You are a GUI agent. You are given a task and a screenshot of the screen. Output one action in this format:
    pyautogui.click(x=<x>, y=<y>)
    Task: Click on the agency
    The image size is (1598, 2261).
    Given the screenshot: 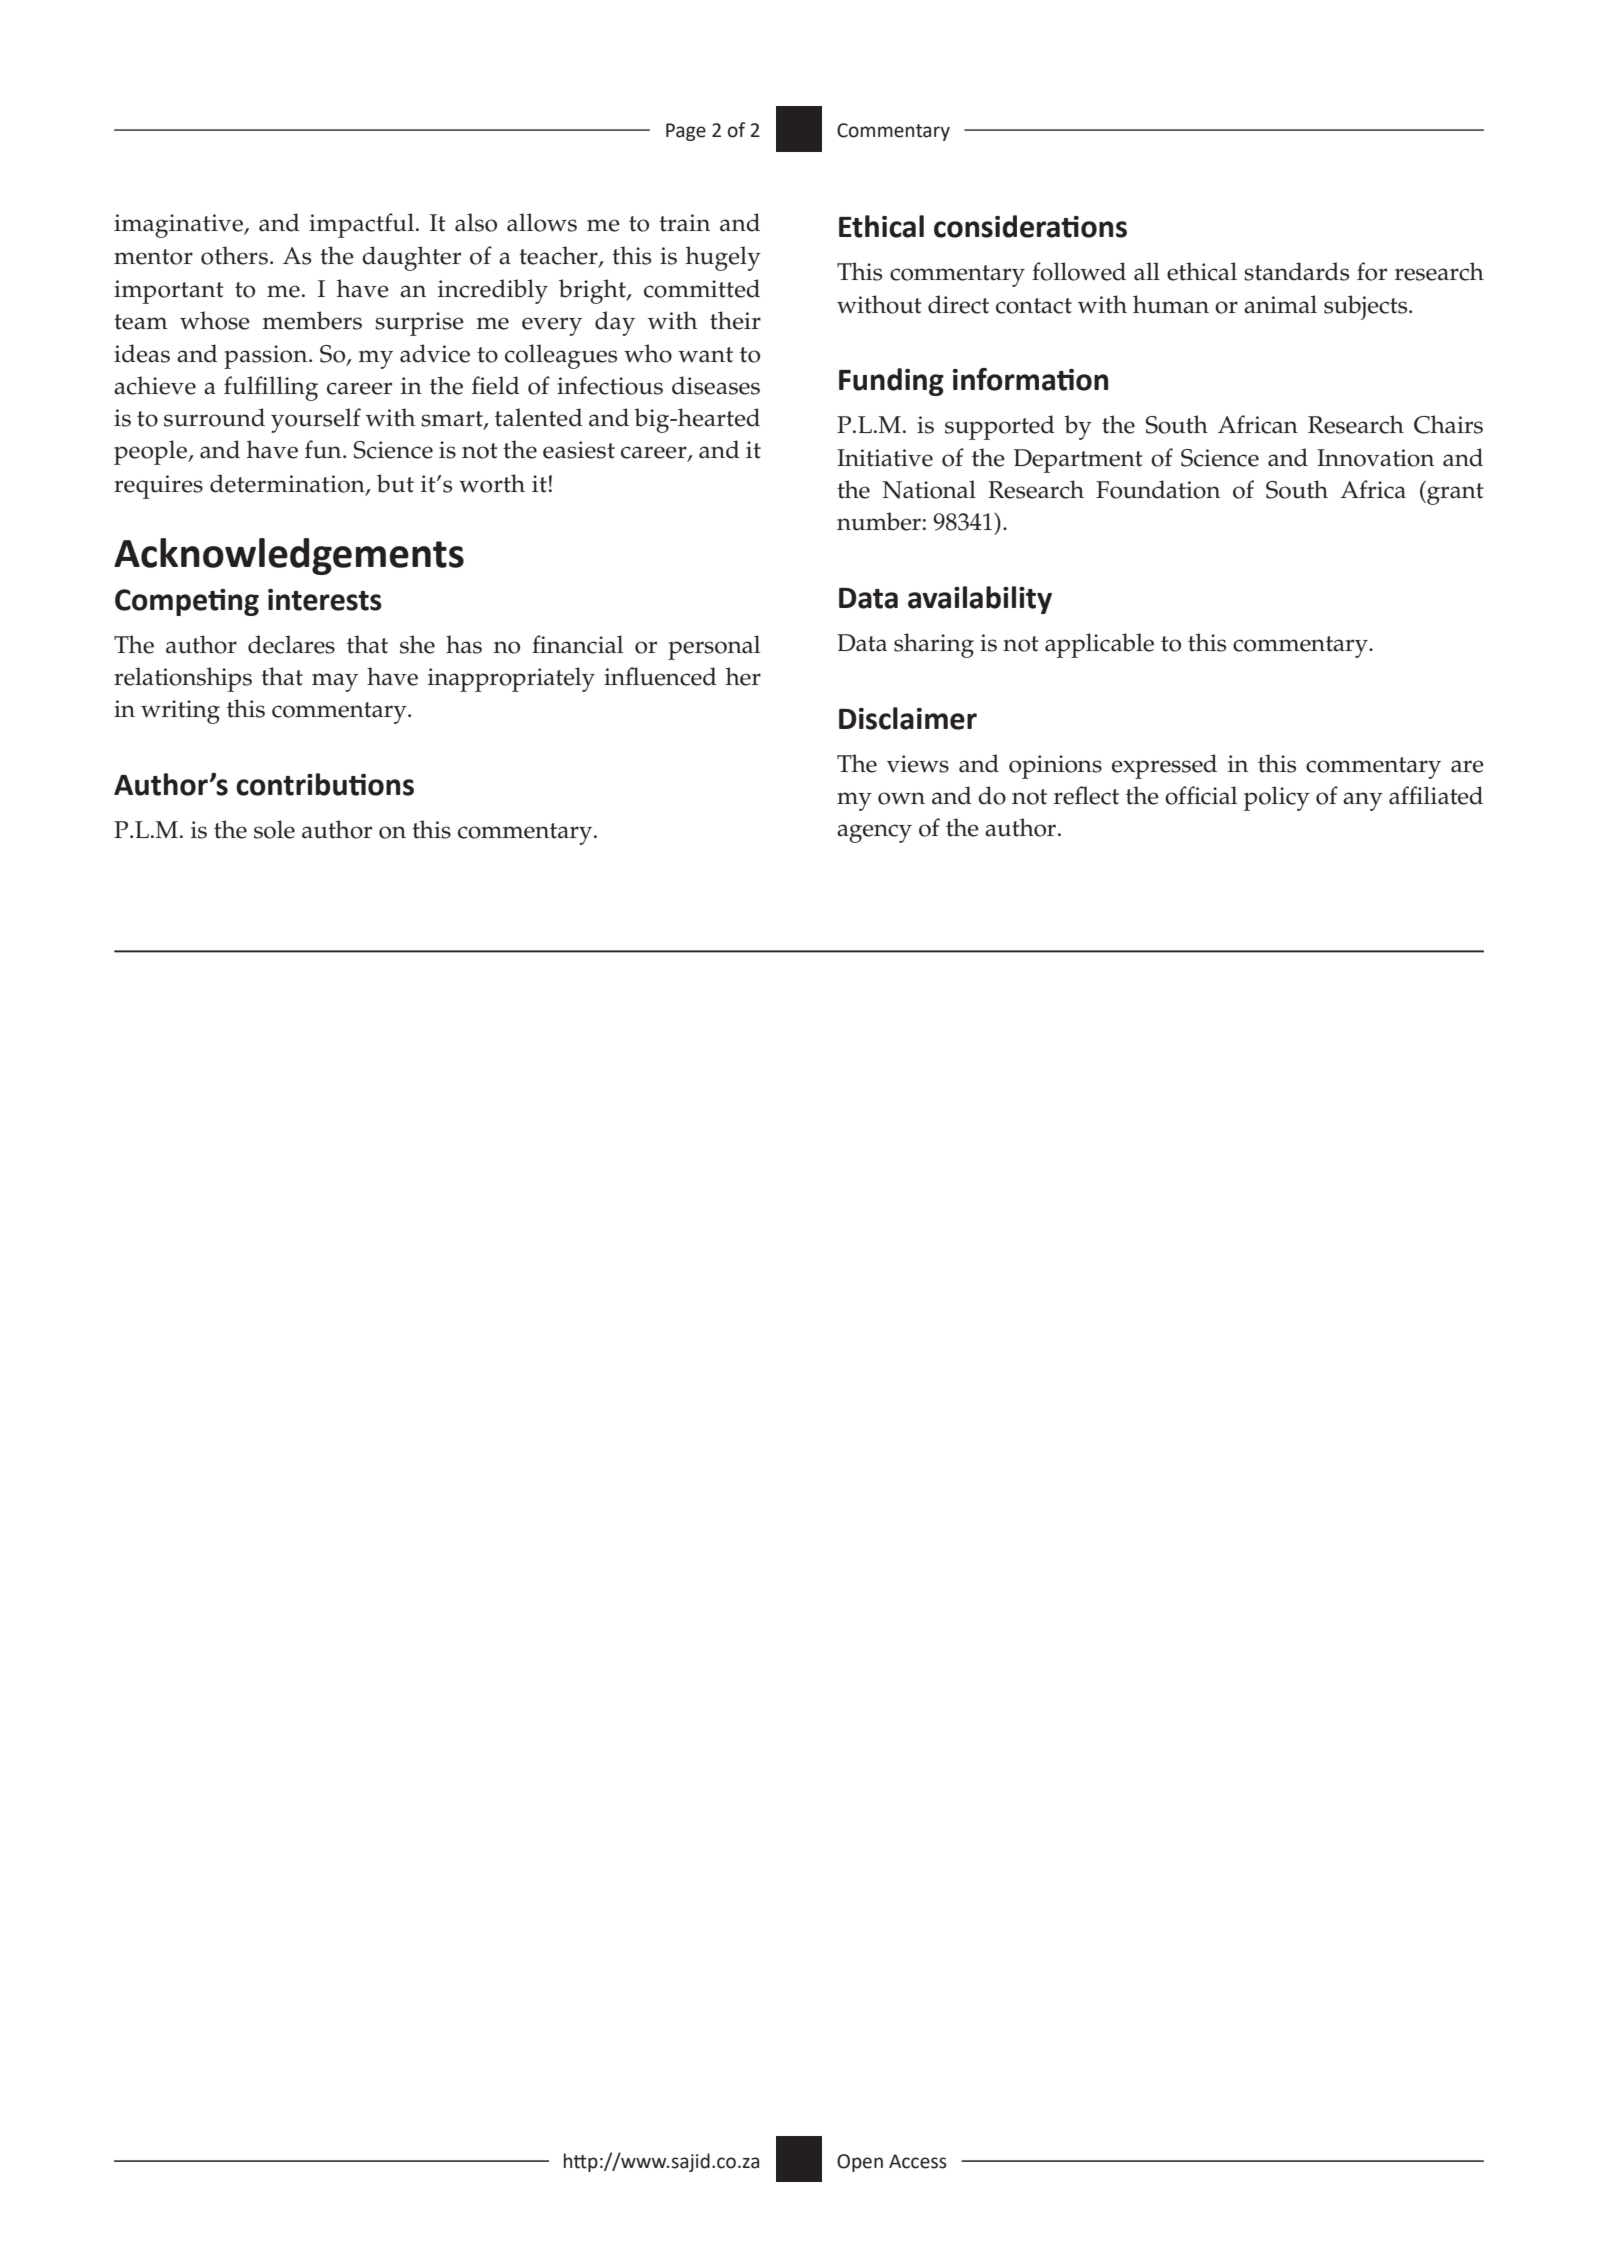 What is the action you would take?
    pyautogui.click(x=874, y=833)
